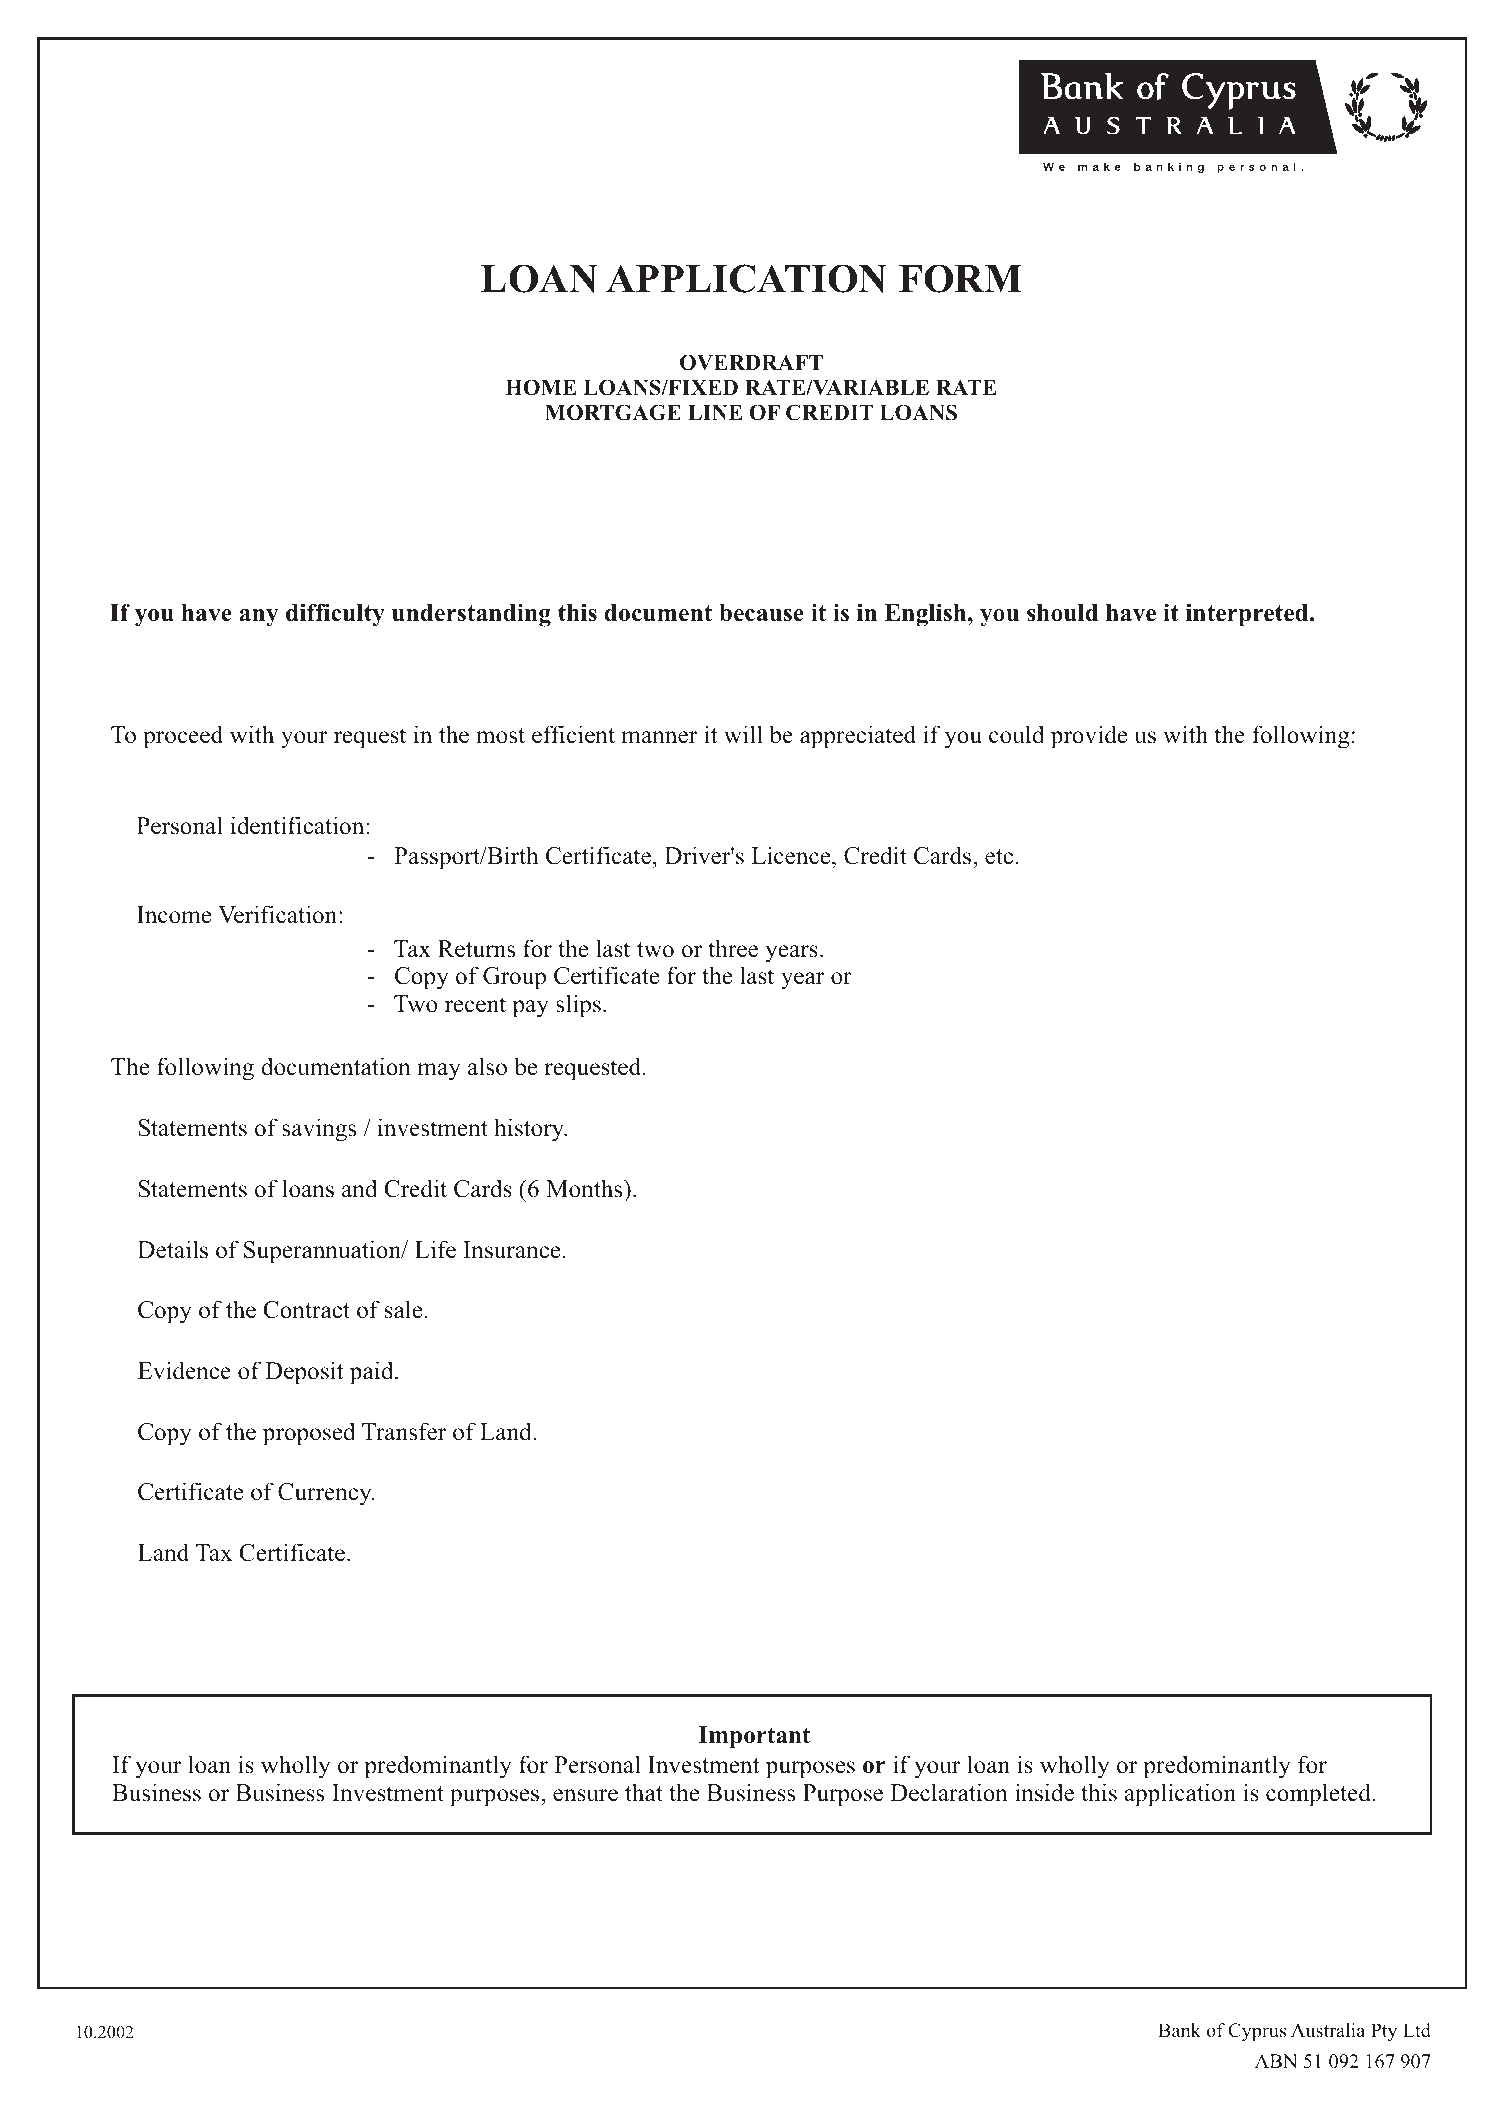 This screenshot has width=1506, height=2127. I want to click on Months, so click(585, 1188).
